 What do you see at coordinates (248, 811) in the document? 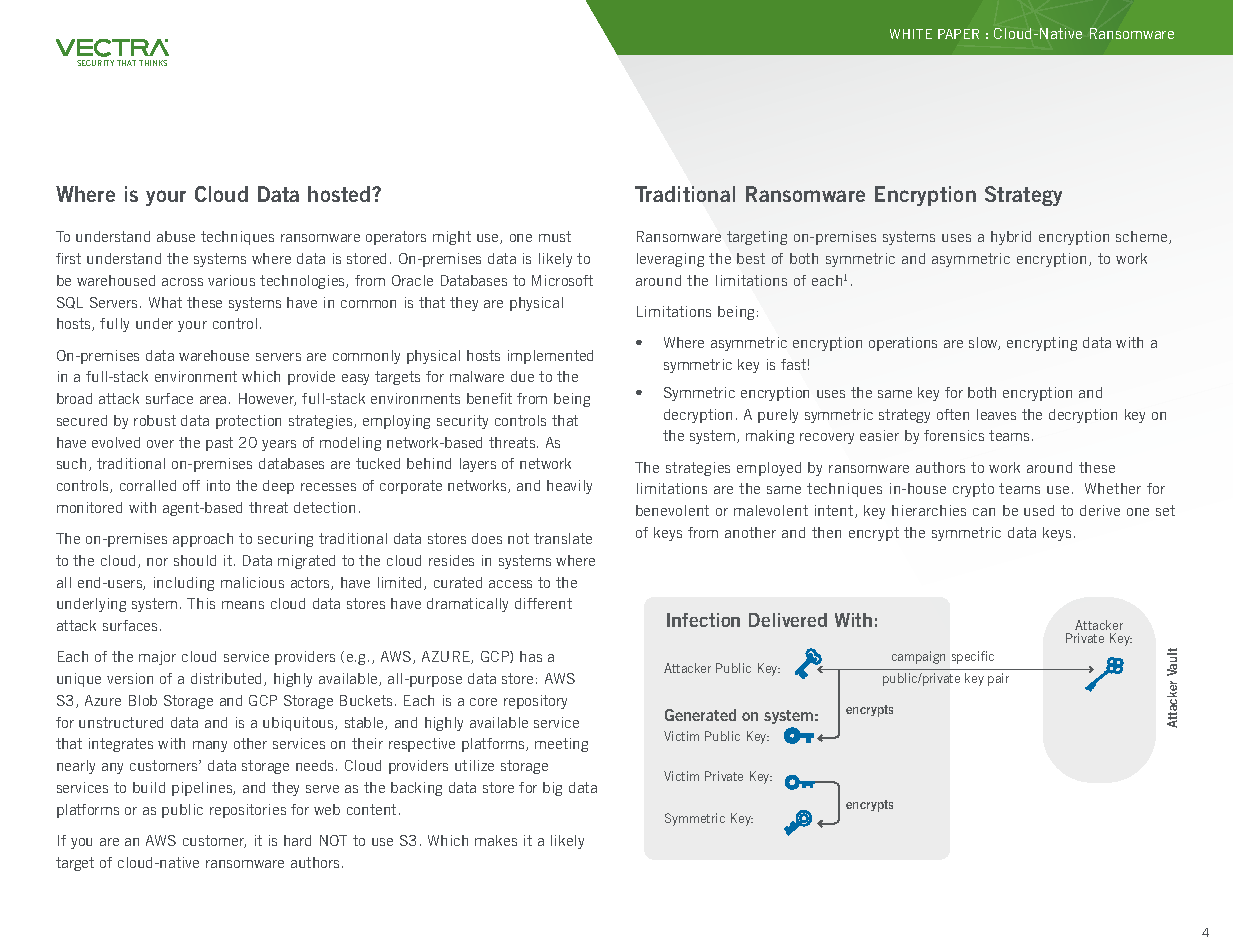
I see `repositories` at bounding box center [248, 811].
